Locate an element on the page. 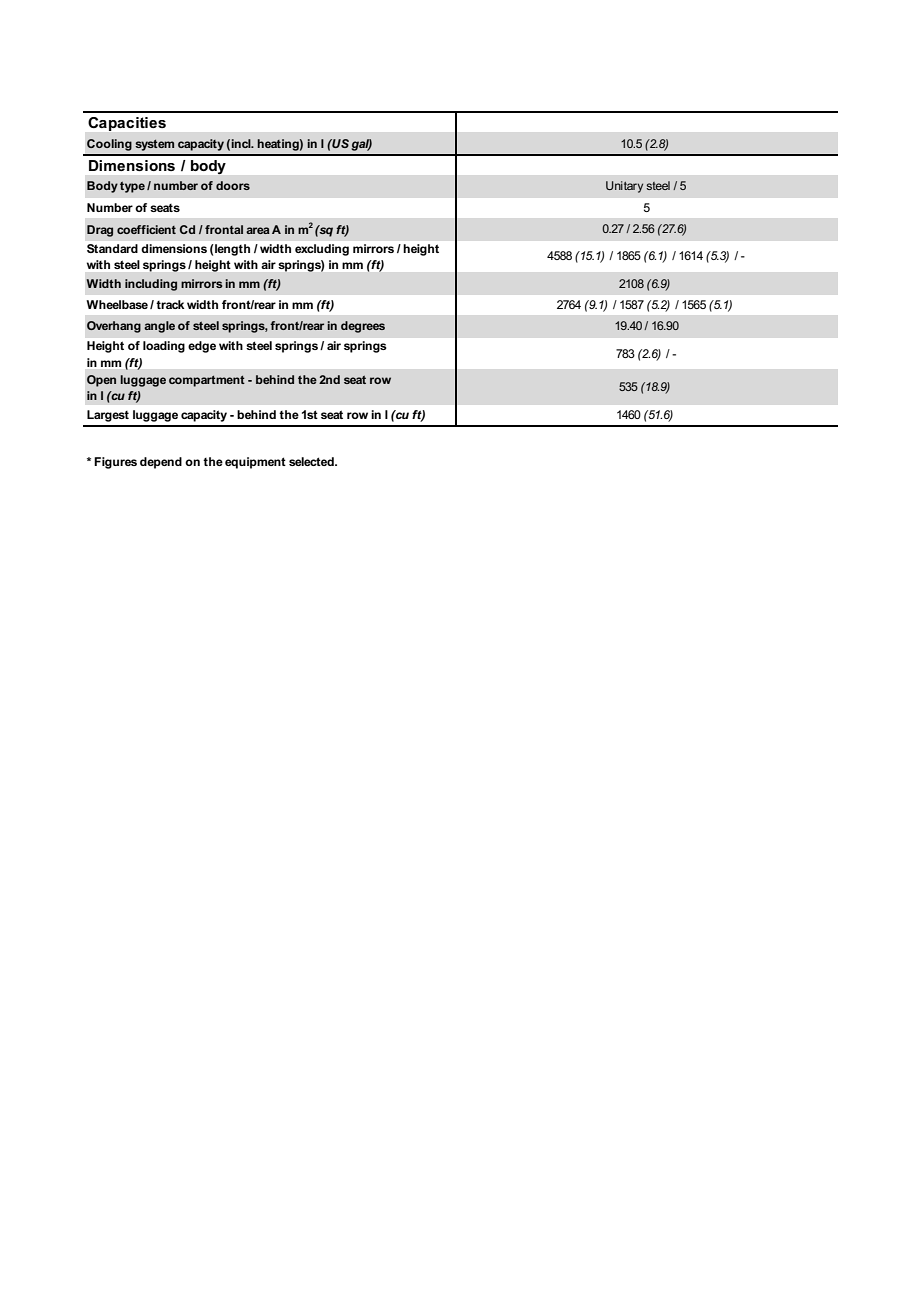 The height and width of the page is (1308, 924). Unitary is located at coordinates (624, 187).
